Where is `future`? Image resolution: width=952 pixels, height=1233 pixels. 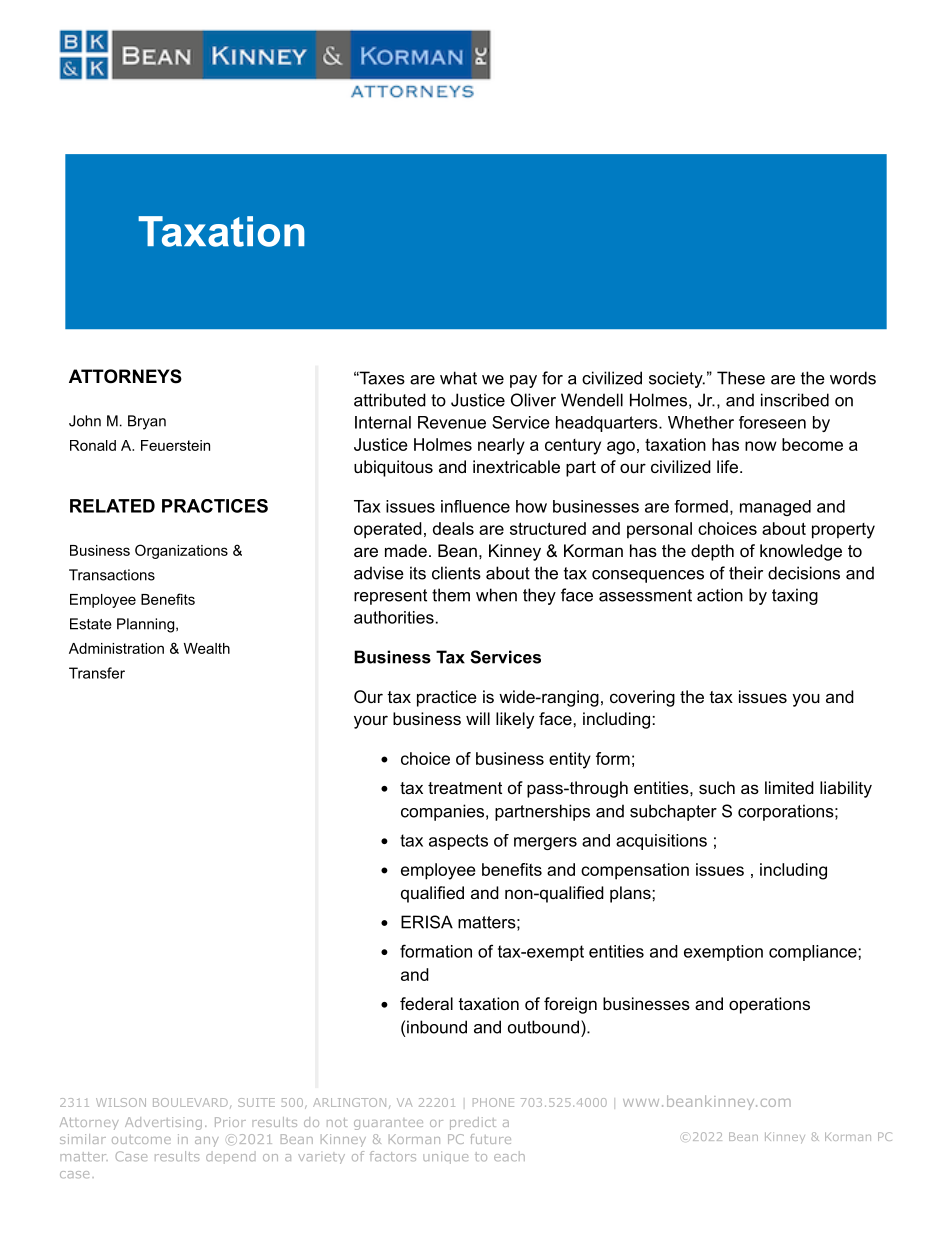 future is located at coordinates (490, 1139).
